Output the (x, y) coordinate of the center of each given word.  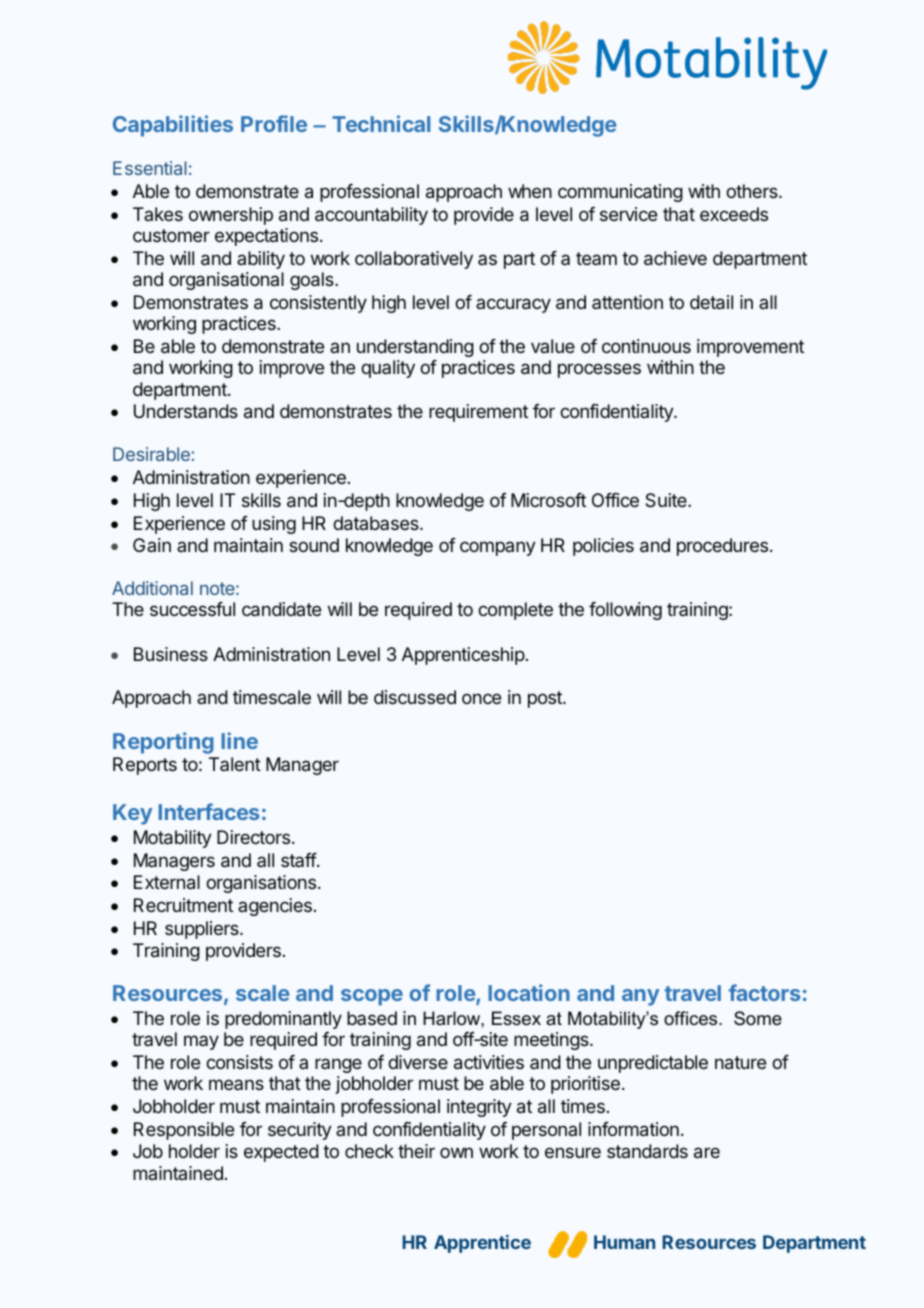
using (274, 525)
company (498, 548)
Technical (381, 123)
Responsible (184, 1131)
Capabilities (173, 126)
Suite (667, 500)
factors (764, 992)
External (167, 882)
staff (299, 860)
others (753, 191)
